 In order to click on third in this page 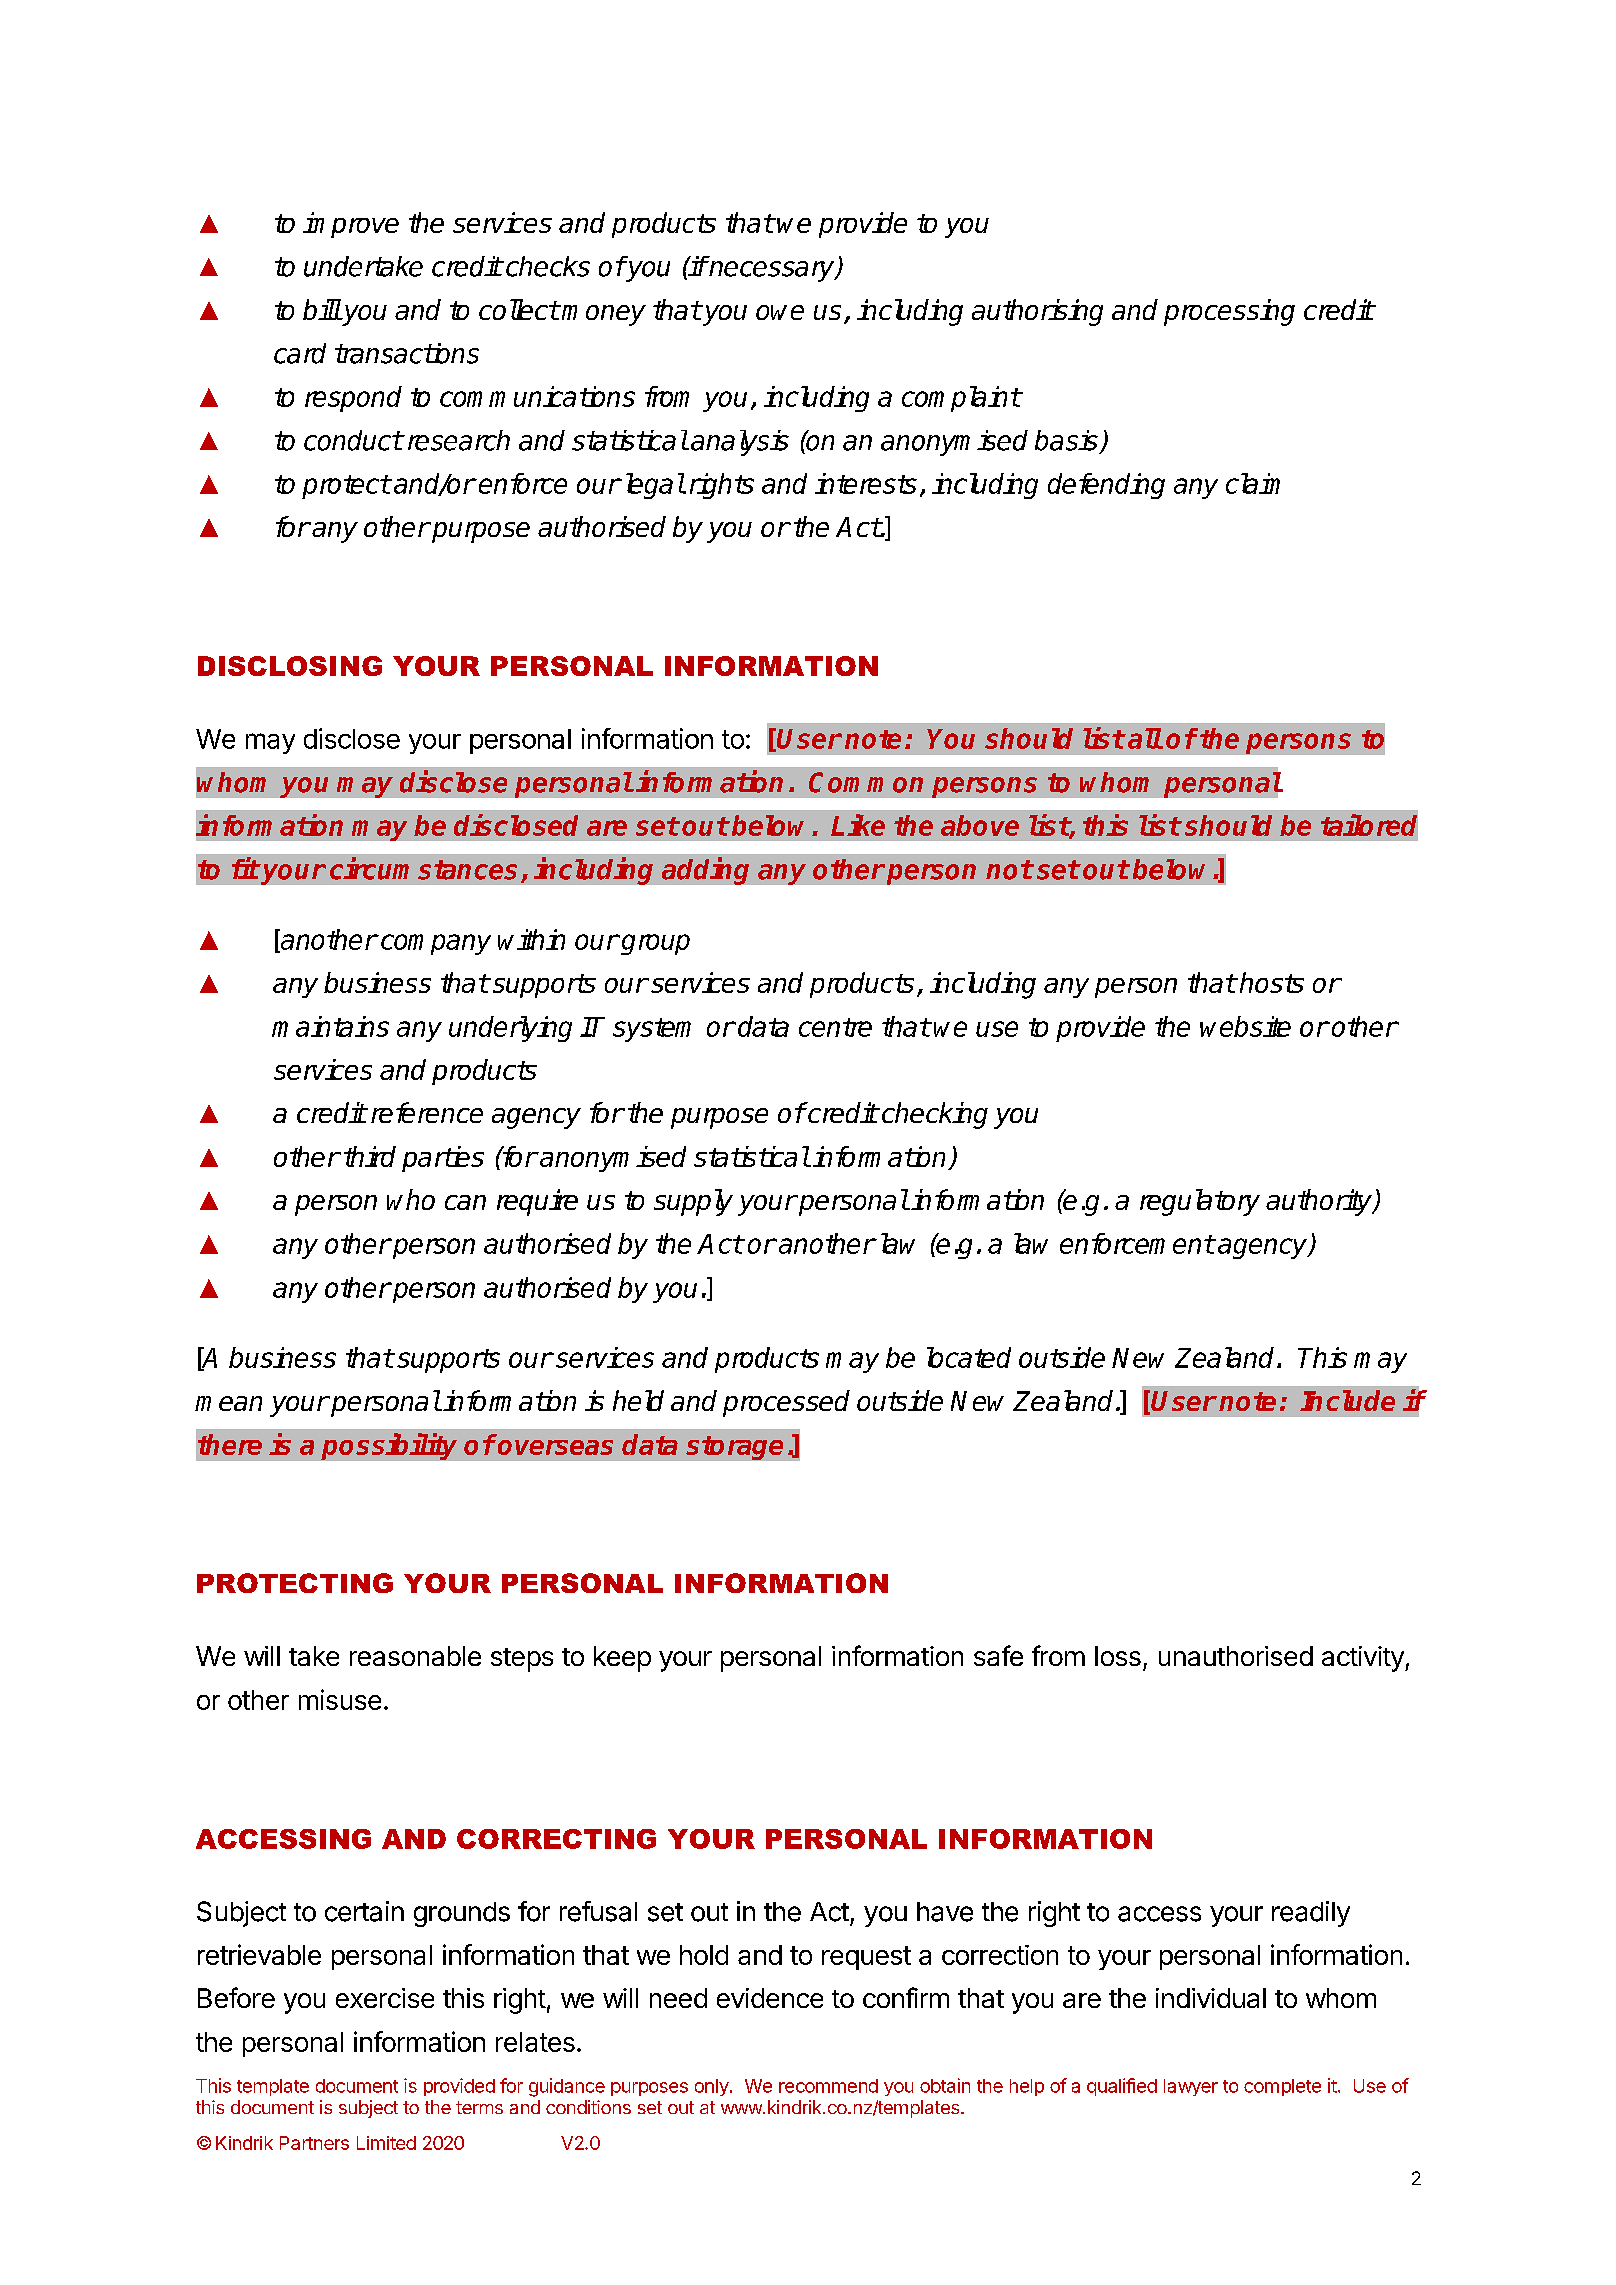, I will do `click(370, 1156)`.
